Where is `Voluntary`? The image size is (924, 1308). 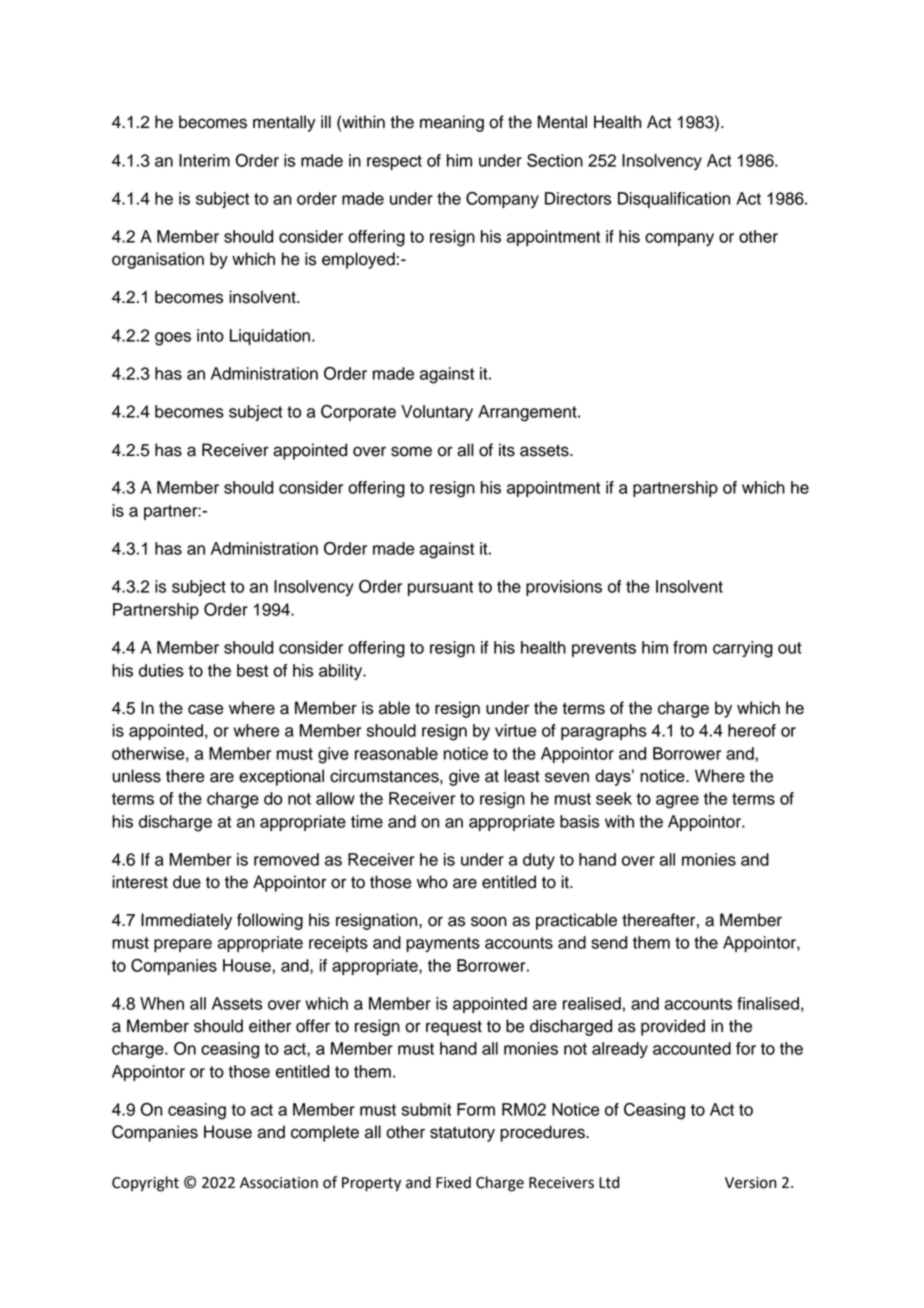
Voluntary is located at coordinates (437, 413).
